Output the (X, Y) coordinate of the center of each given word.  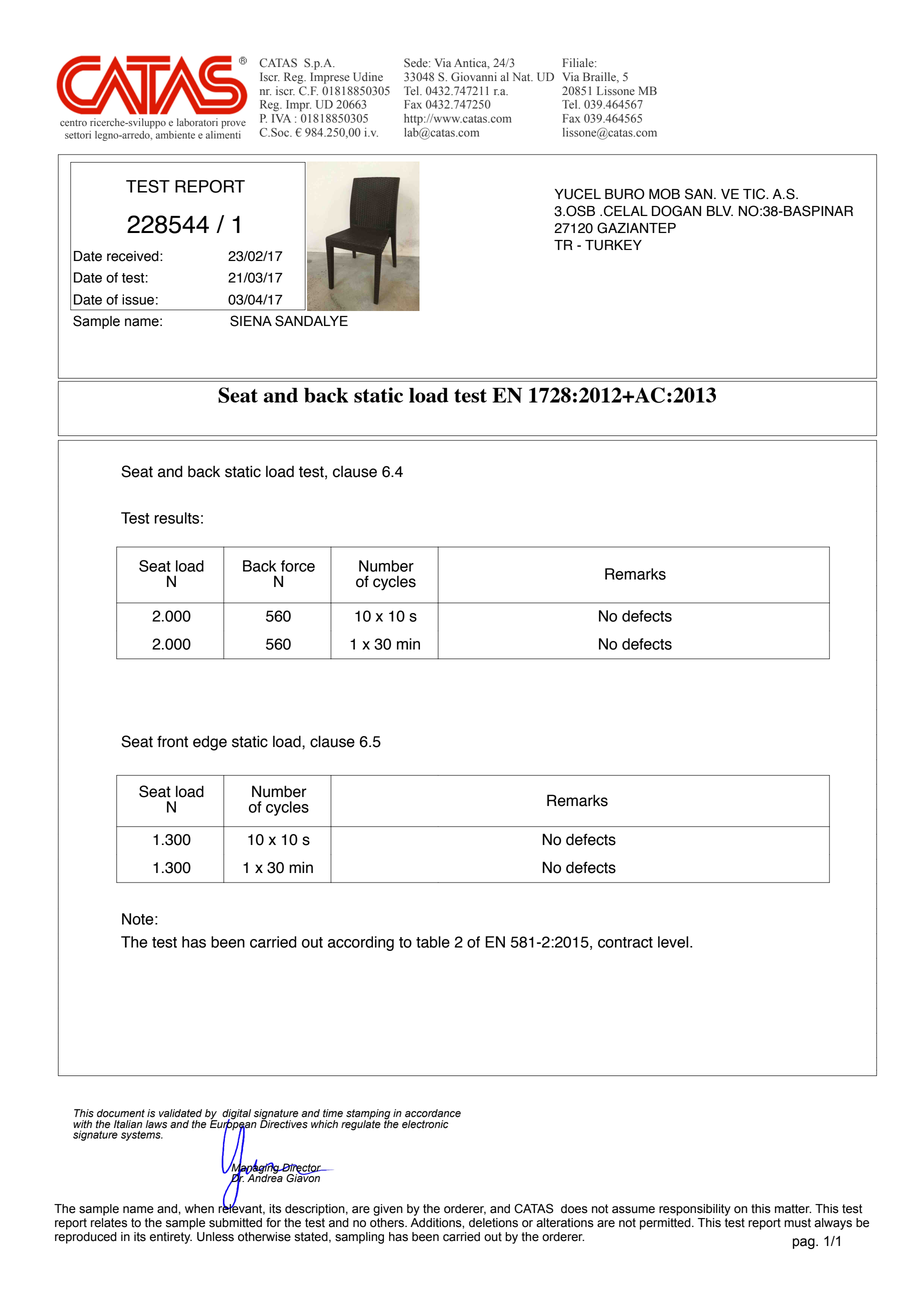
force (298, 566)
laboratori (197, 122)
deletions (493, 1223)
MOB (664, 194)
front (172, 741)
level (674, 942)
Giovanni (474, 77)
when (199, 1209)
